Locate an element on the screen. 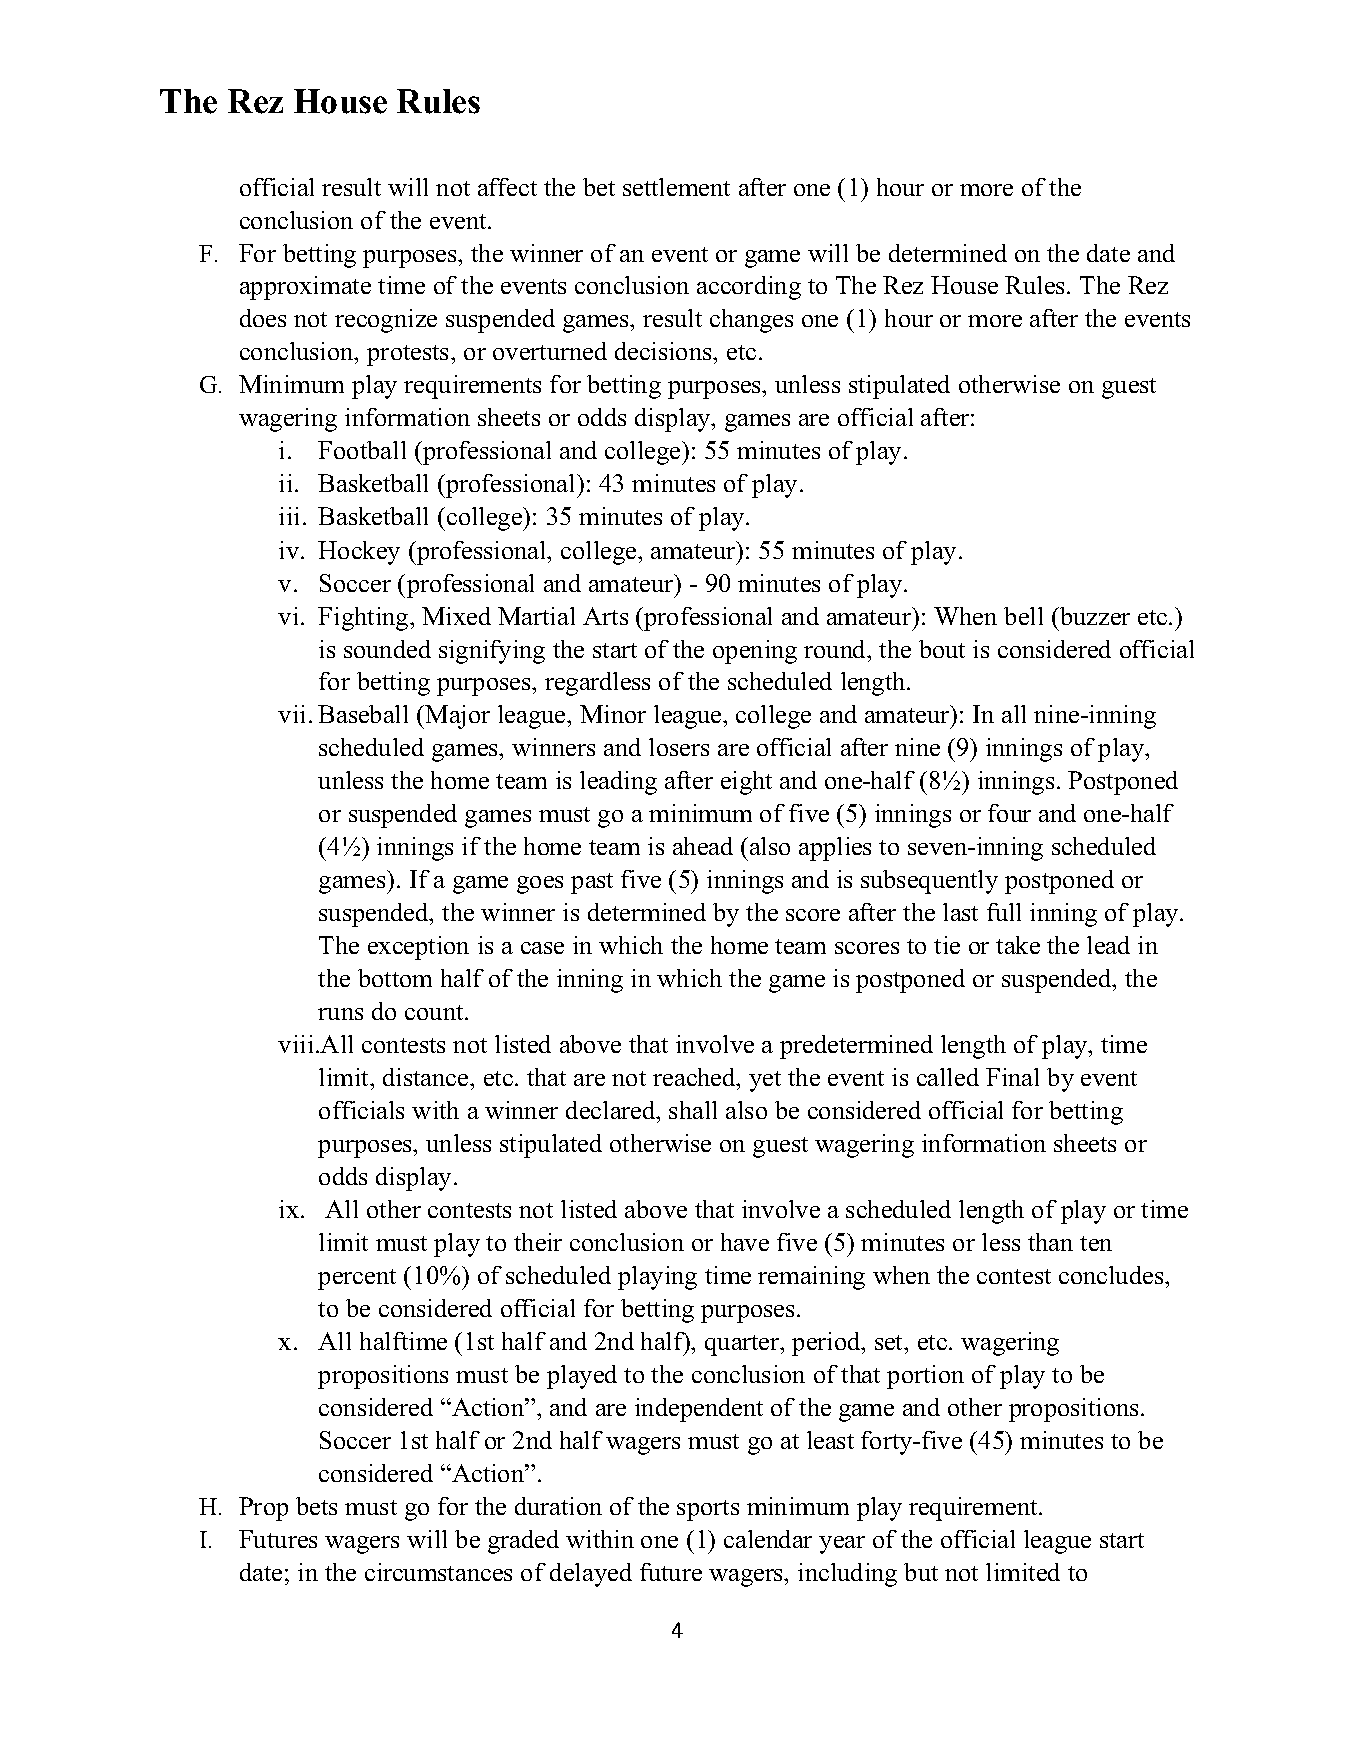 The height and width of the screenshot is (1754, 1355). Fighting is located at coordinates (364, 619).
